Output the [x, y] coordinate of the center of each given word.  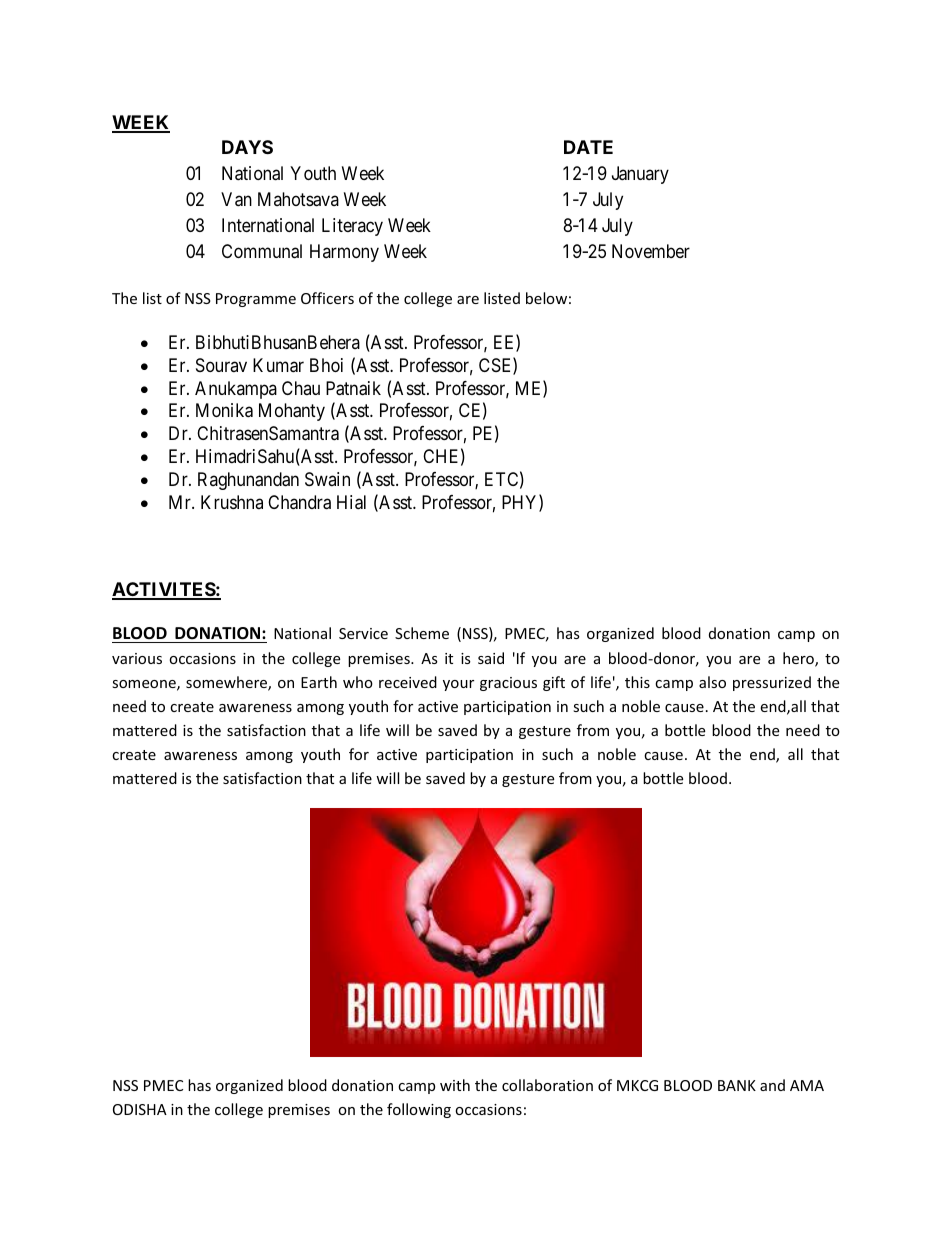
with [455, 1085]
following [419, 1110]
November [651, 251]
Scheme [422, 633]
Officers [327, 298]
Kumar [278, 365]
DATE [588, 147]
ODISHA [140, 1109]
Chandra [299, 502]
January [640, 175]
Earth [319, 682]
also [712, 682]
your [458, 685]
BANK [737, 1085]
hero [799, 659]
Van [236, 199]
